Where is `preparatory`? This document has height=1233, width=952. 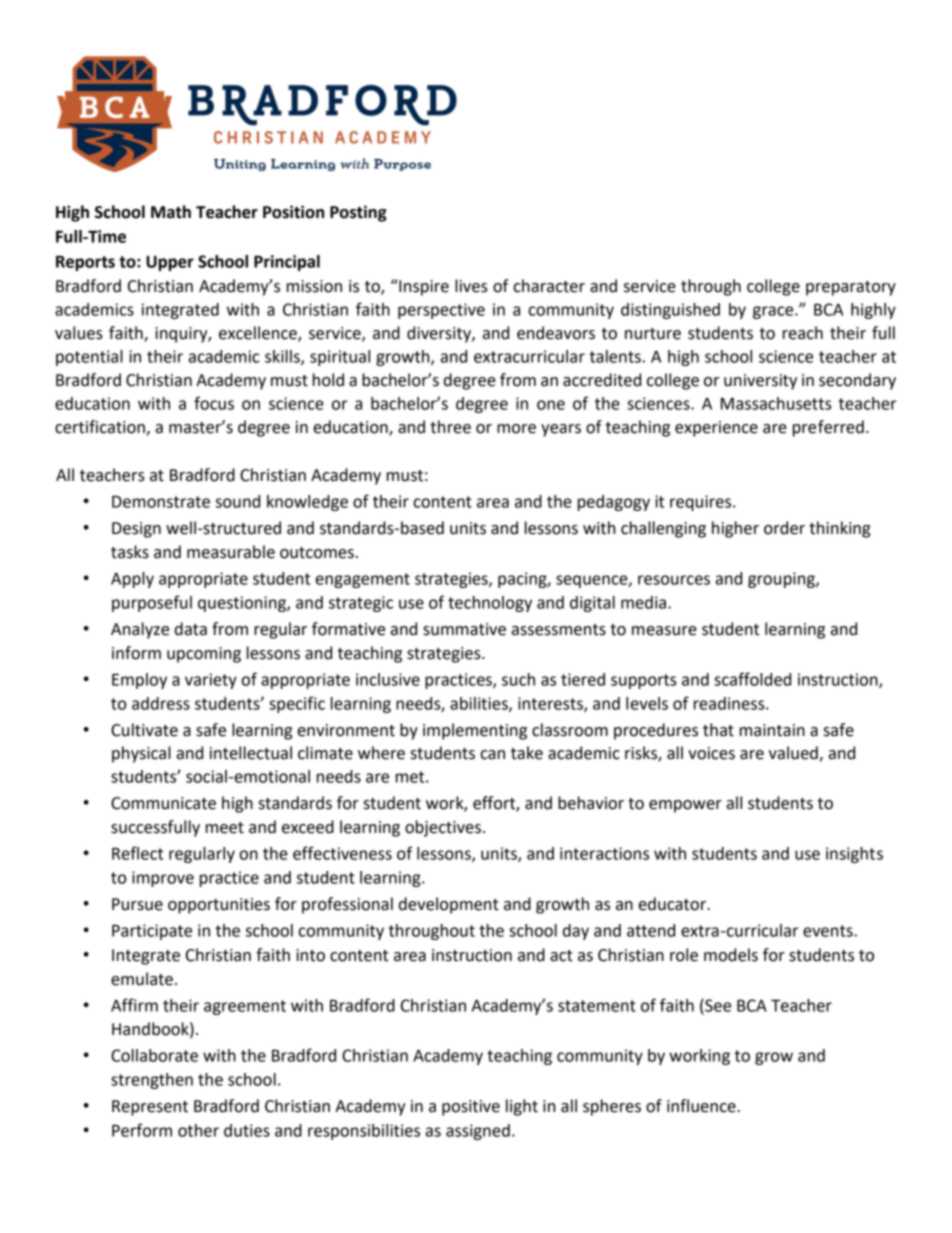 preparatory is located at coordinates (851, 288).
